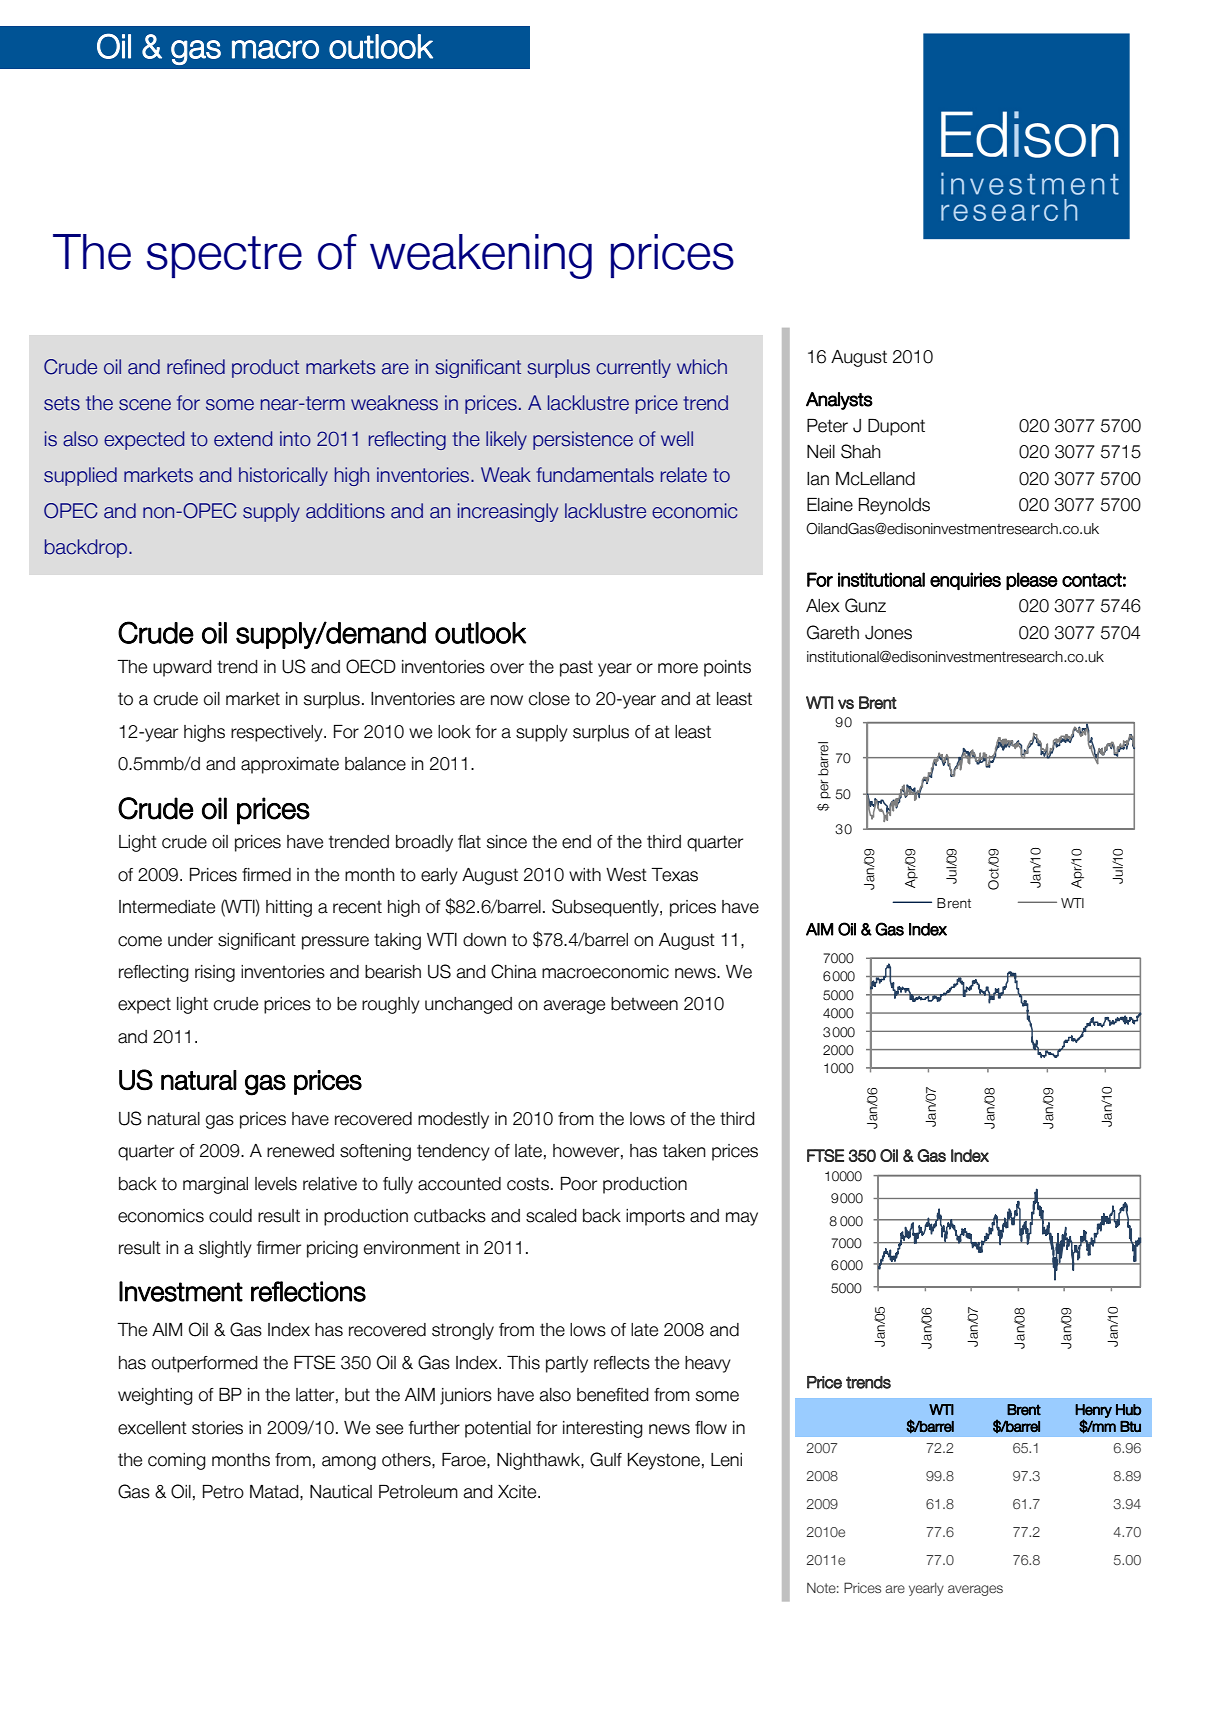 This document has height=1712, width=1210. Describe the element at coordinates (1093, 1412) in the document. I see `Henry` at that location.
